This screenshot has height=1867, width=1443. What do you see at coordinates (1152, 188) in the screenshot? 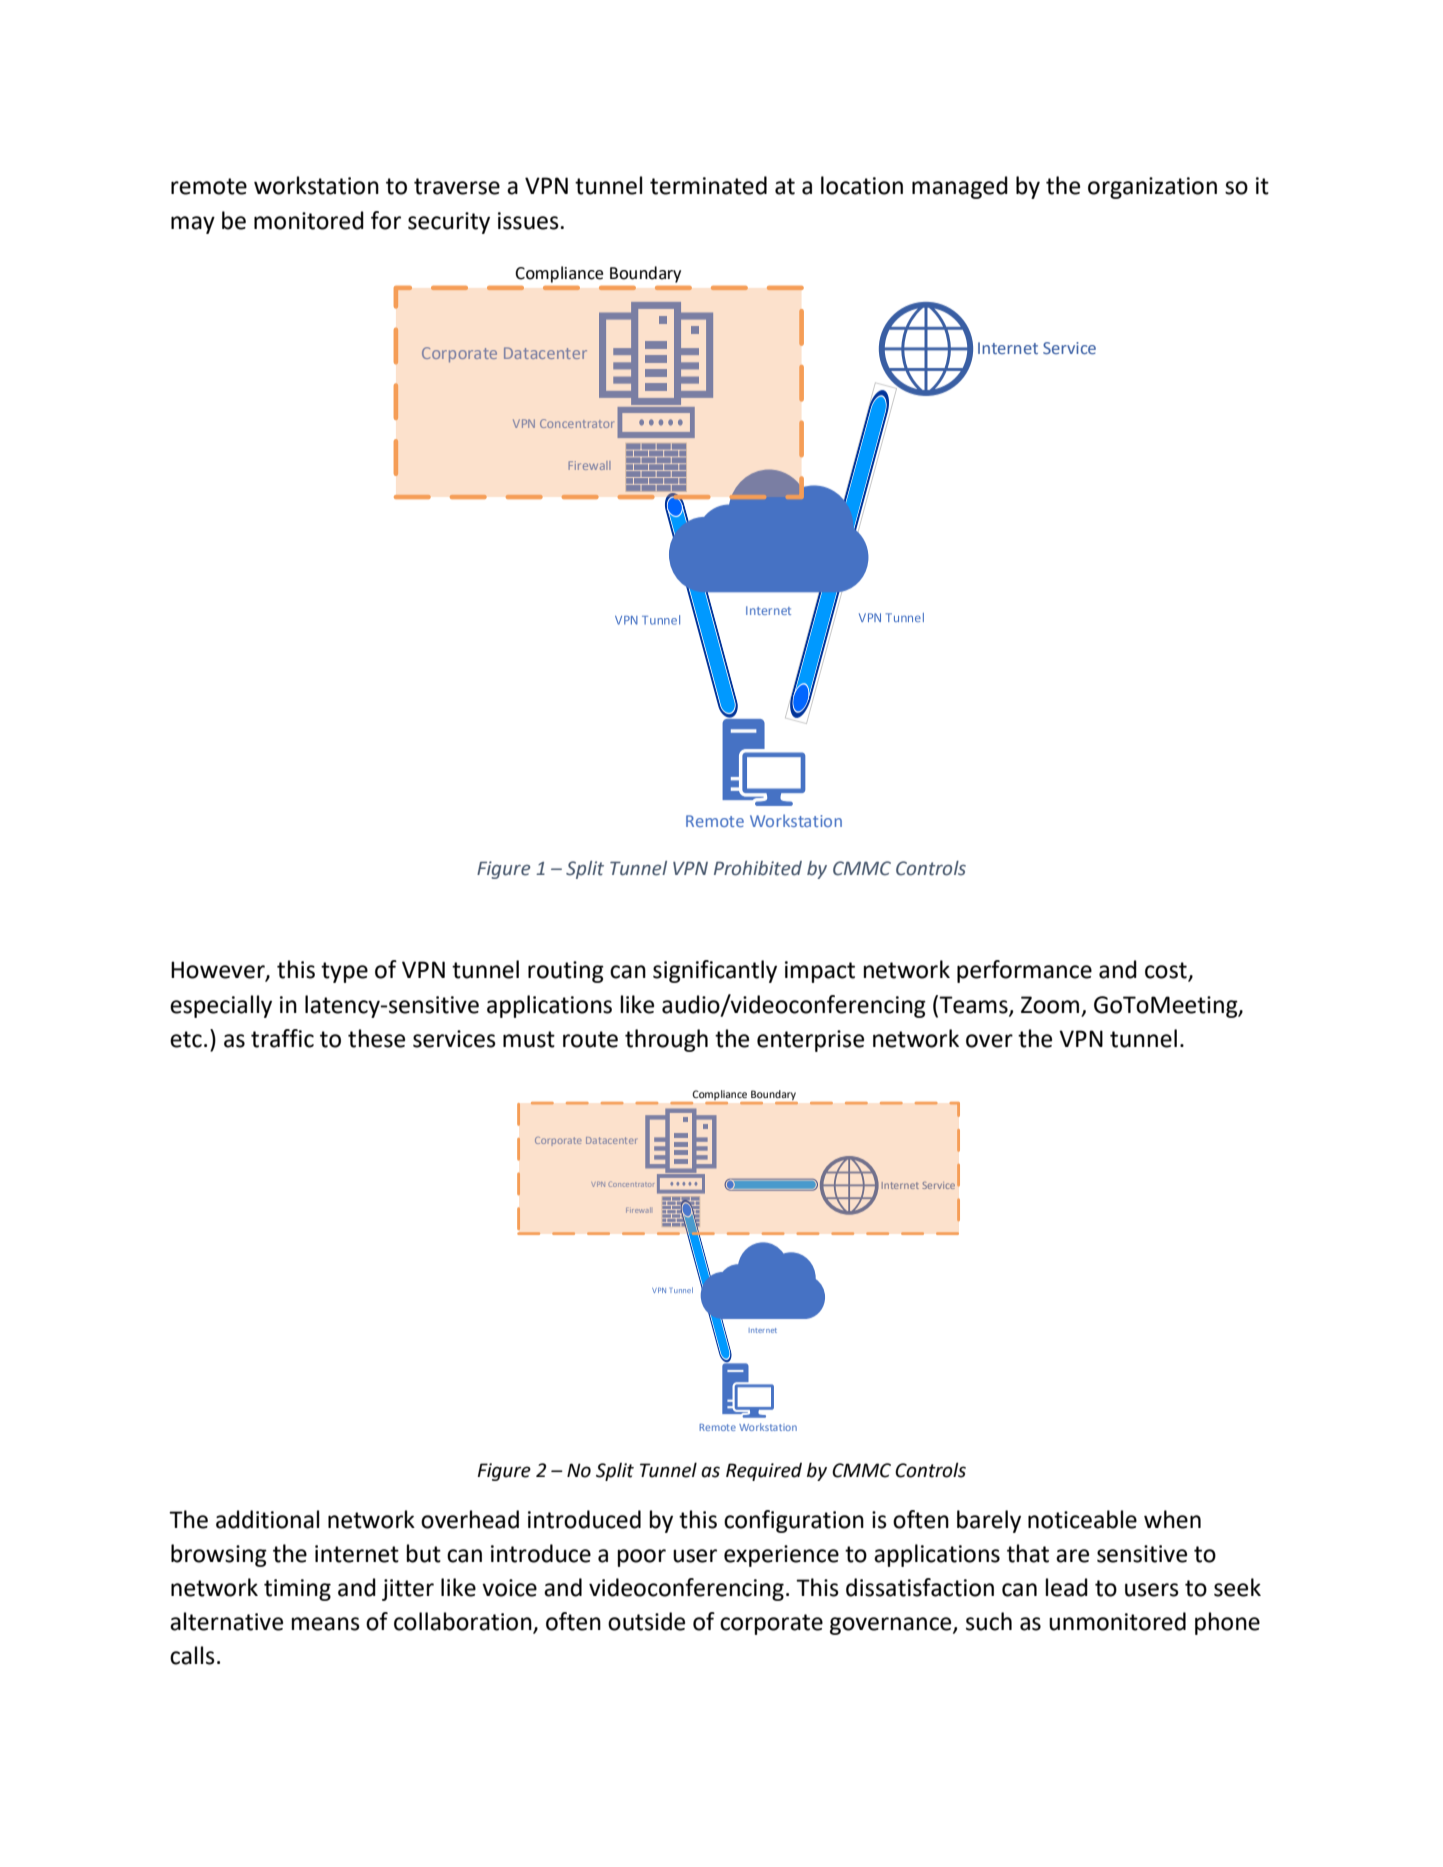
I see `organization` at bounding box center [1152, 188].
